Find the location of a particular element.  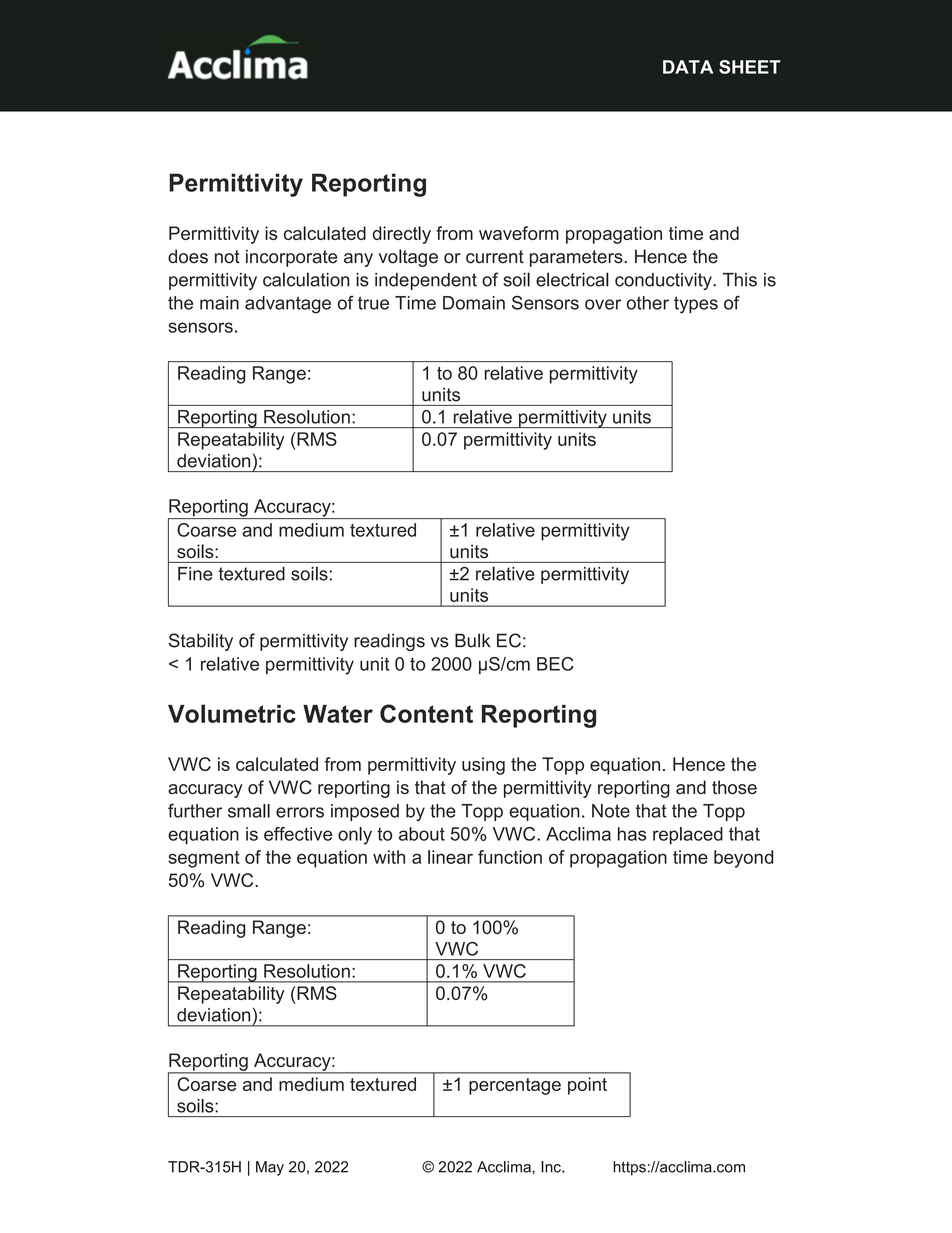

DATA is located at coordinates (688, 67).
